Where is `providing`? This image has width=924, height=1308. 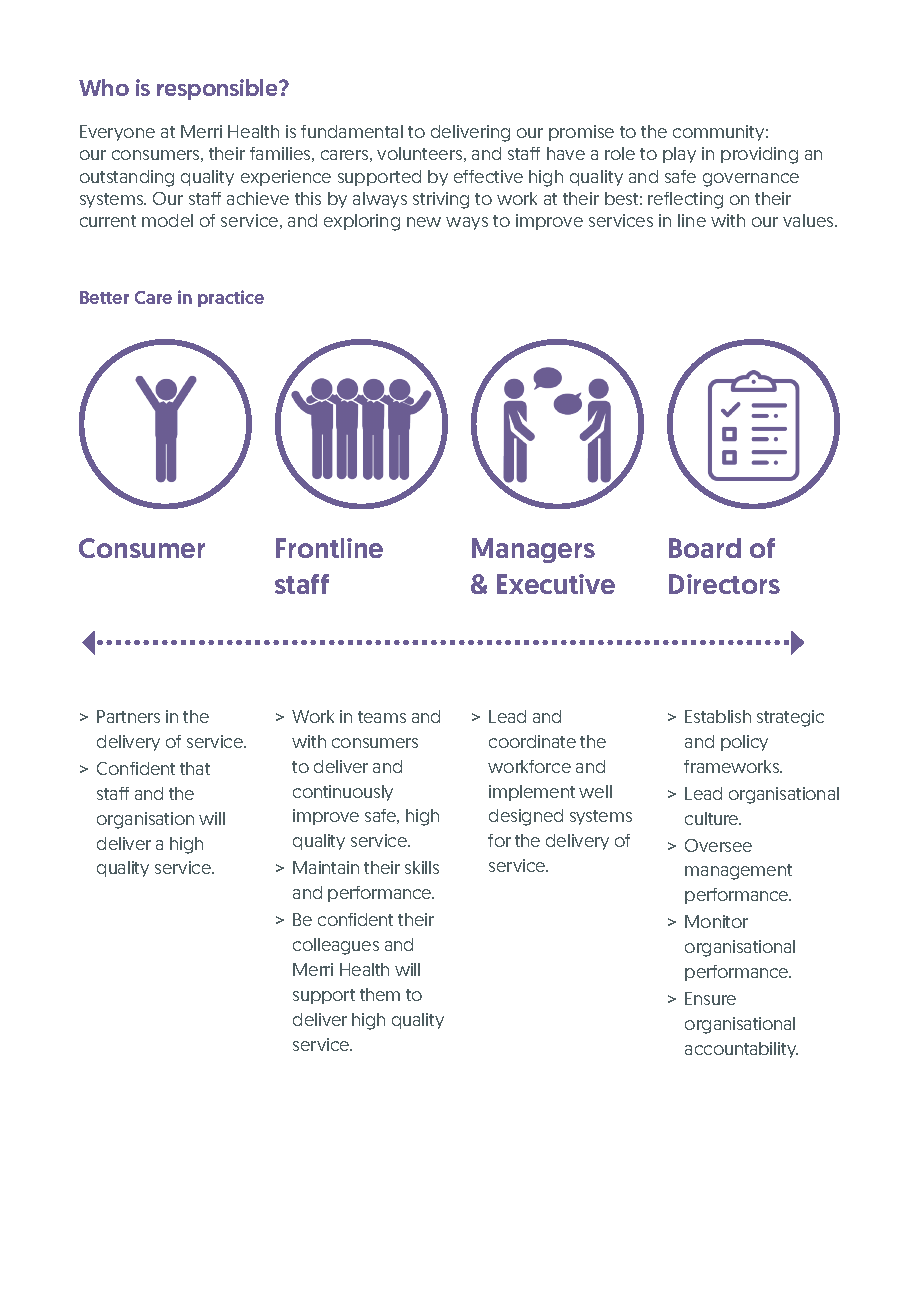 providing is located at coordinates (759, 155).
